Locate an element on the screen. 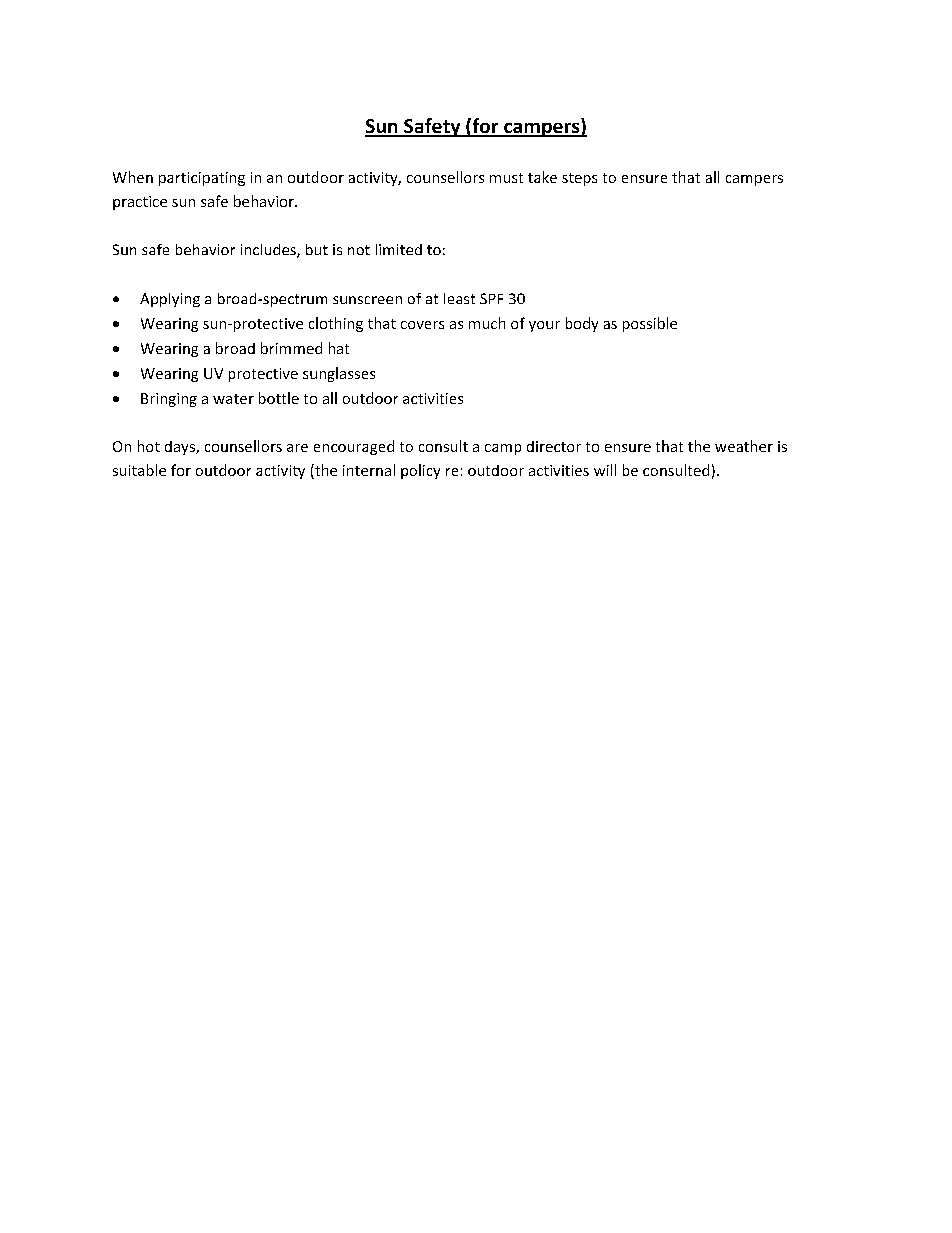  possible is located at coordinates (650, 324).
